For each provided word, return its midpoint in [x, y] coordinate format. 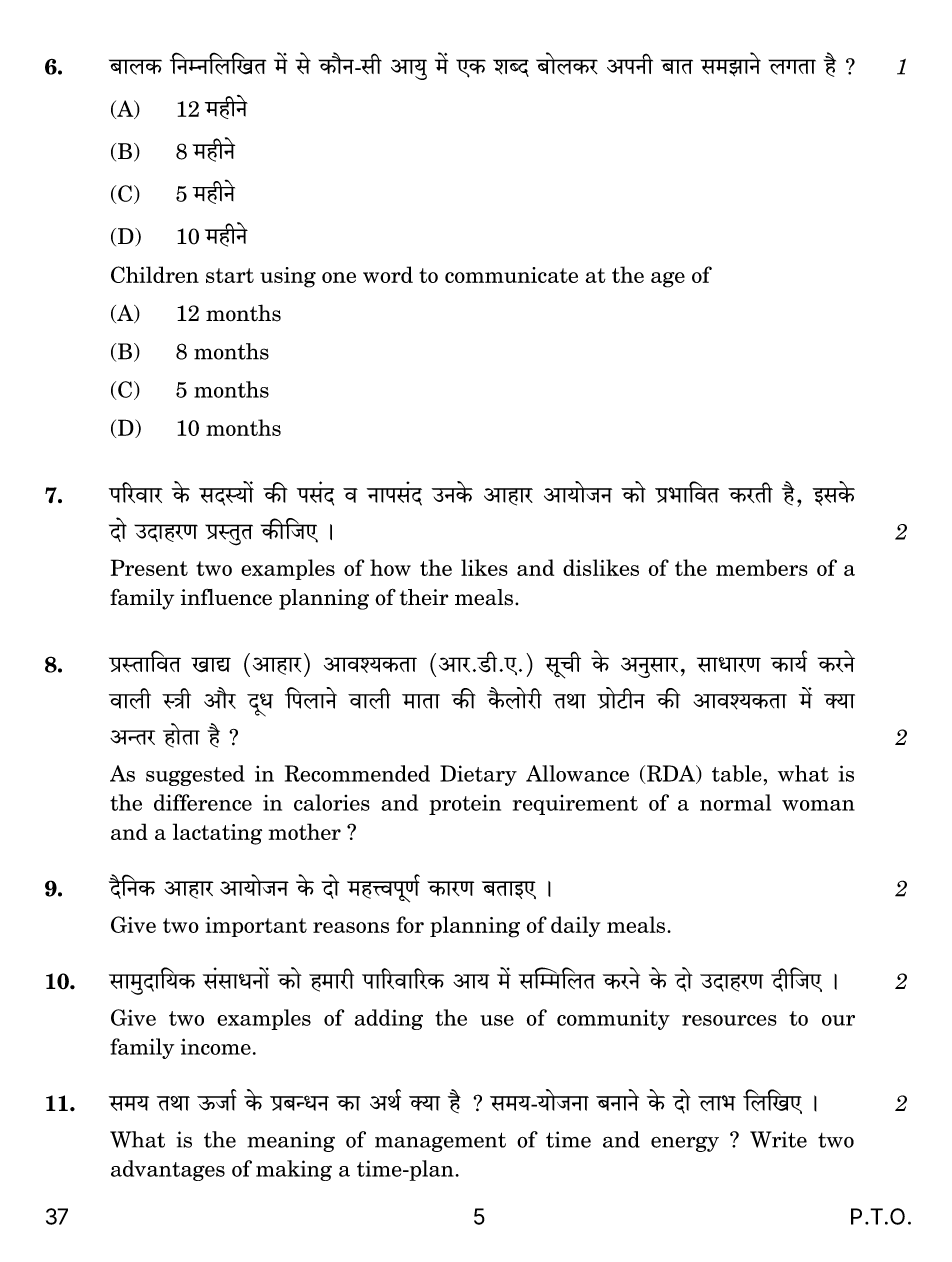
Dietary [478, 775]
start [230, 275]
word [388, 274]
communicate [511, 275]
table [737, 773]
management [440, 1142]
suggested [195, 775]
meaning [291, 1141]
